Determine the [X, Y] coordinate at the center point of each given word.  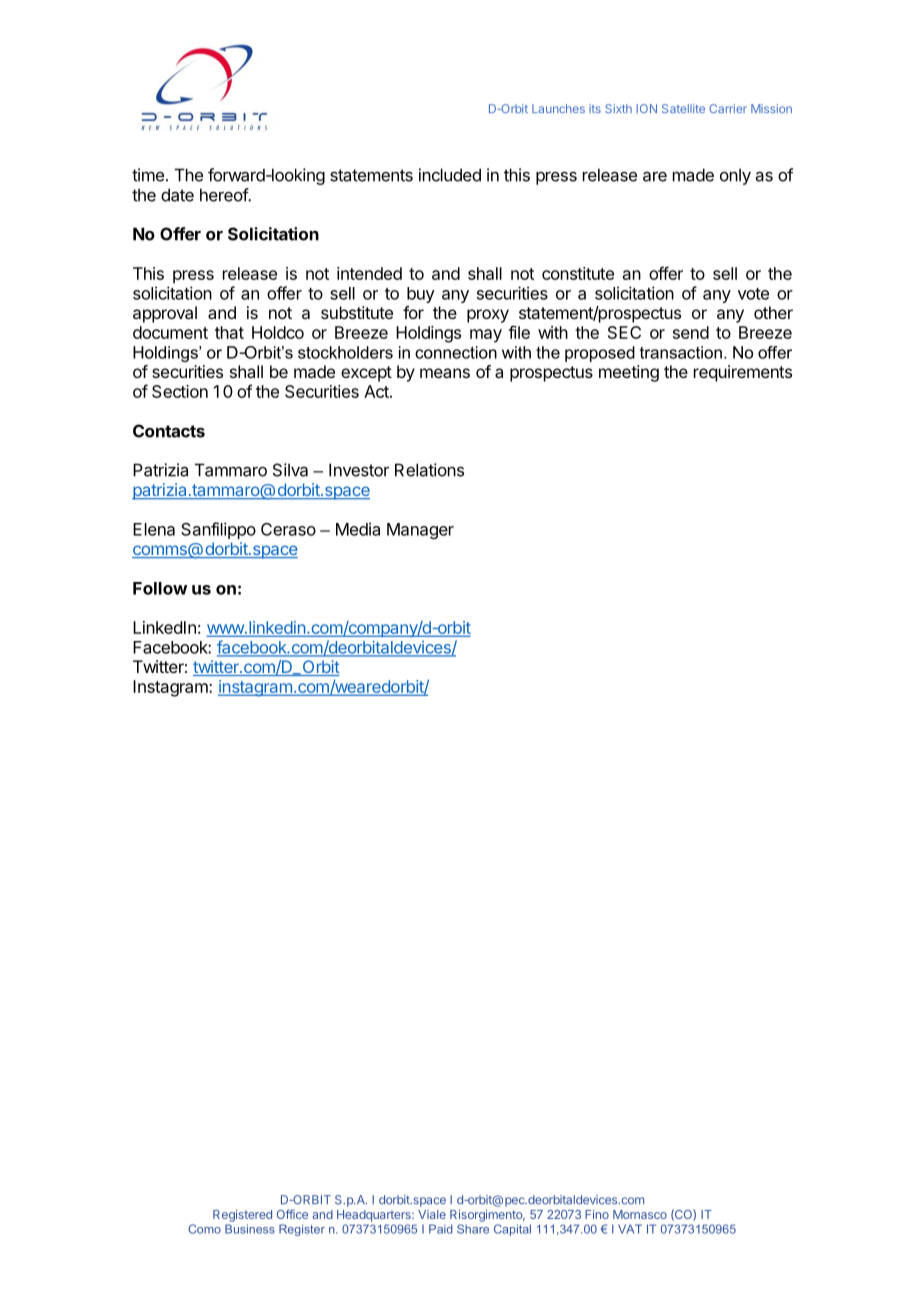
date [177, 195]
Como [204, 1229]
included [450, 175]
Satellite [683, 108]
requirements [743, 373]
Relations [429, 470]
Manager [420, 531]
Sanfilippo [218, 530]
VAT [630, 1229]
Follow [160, 588]
